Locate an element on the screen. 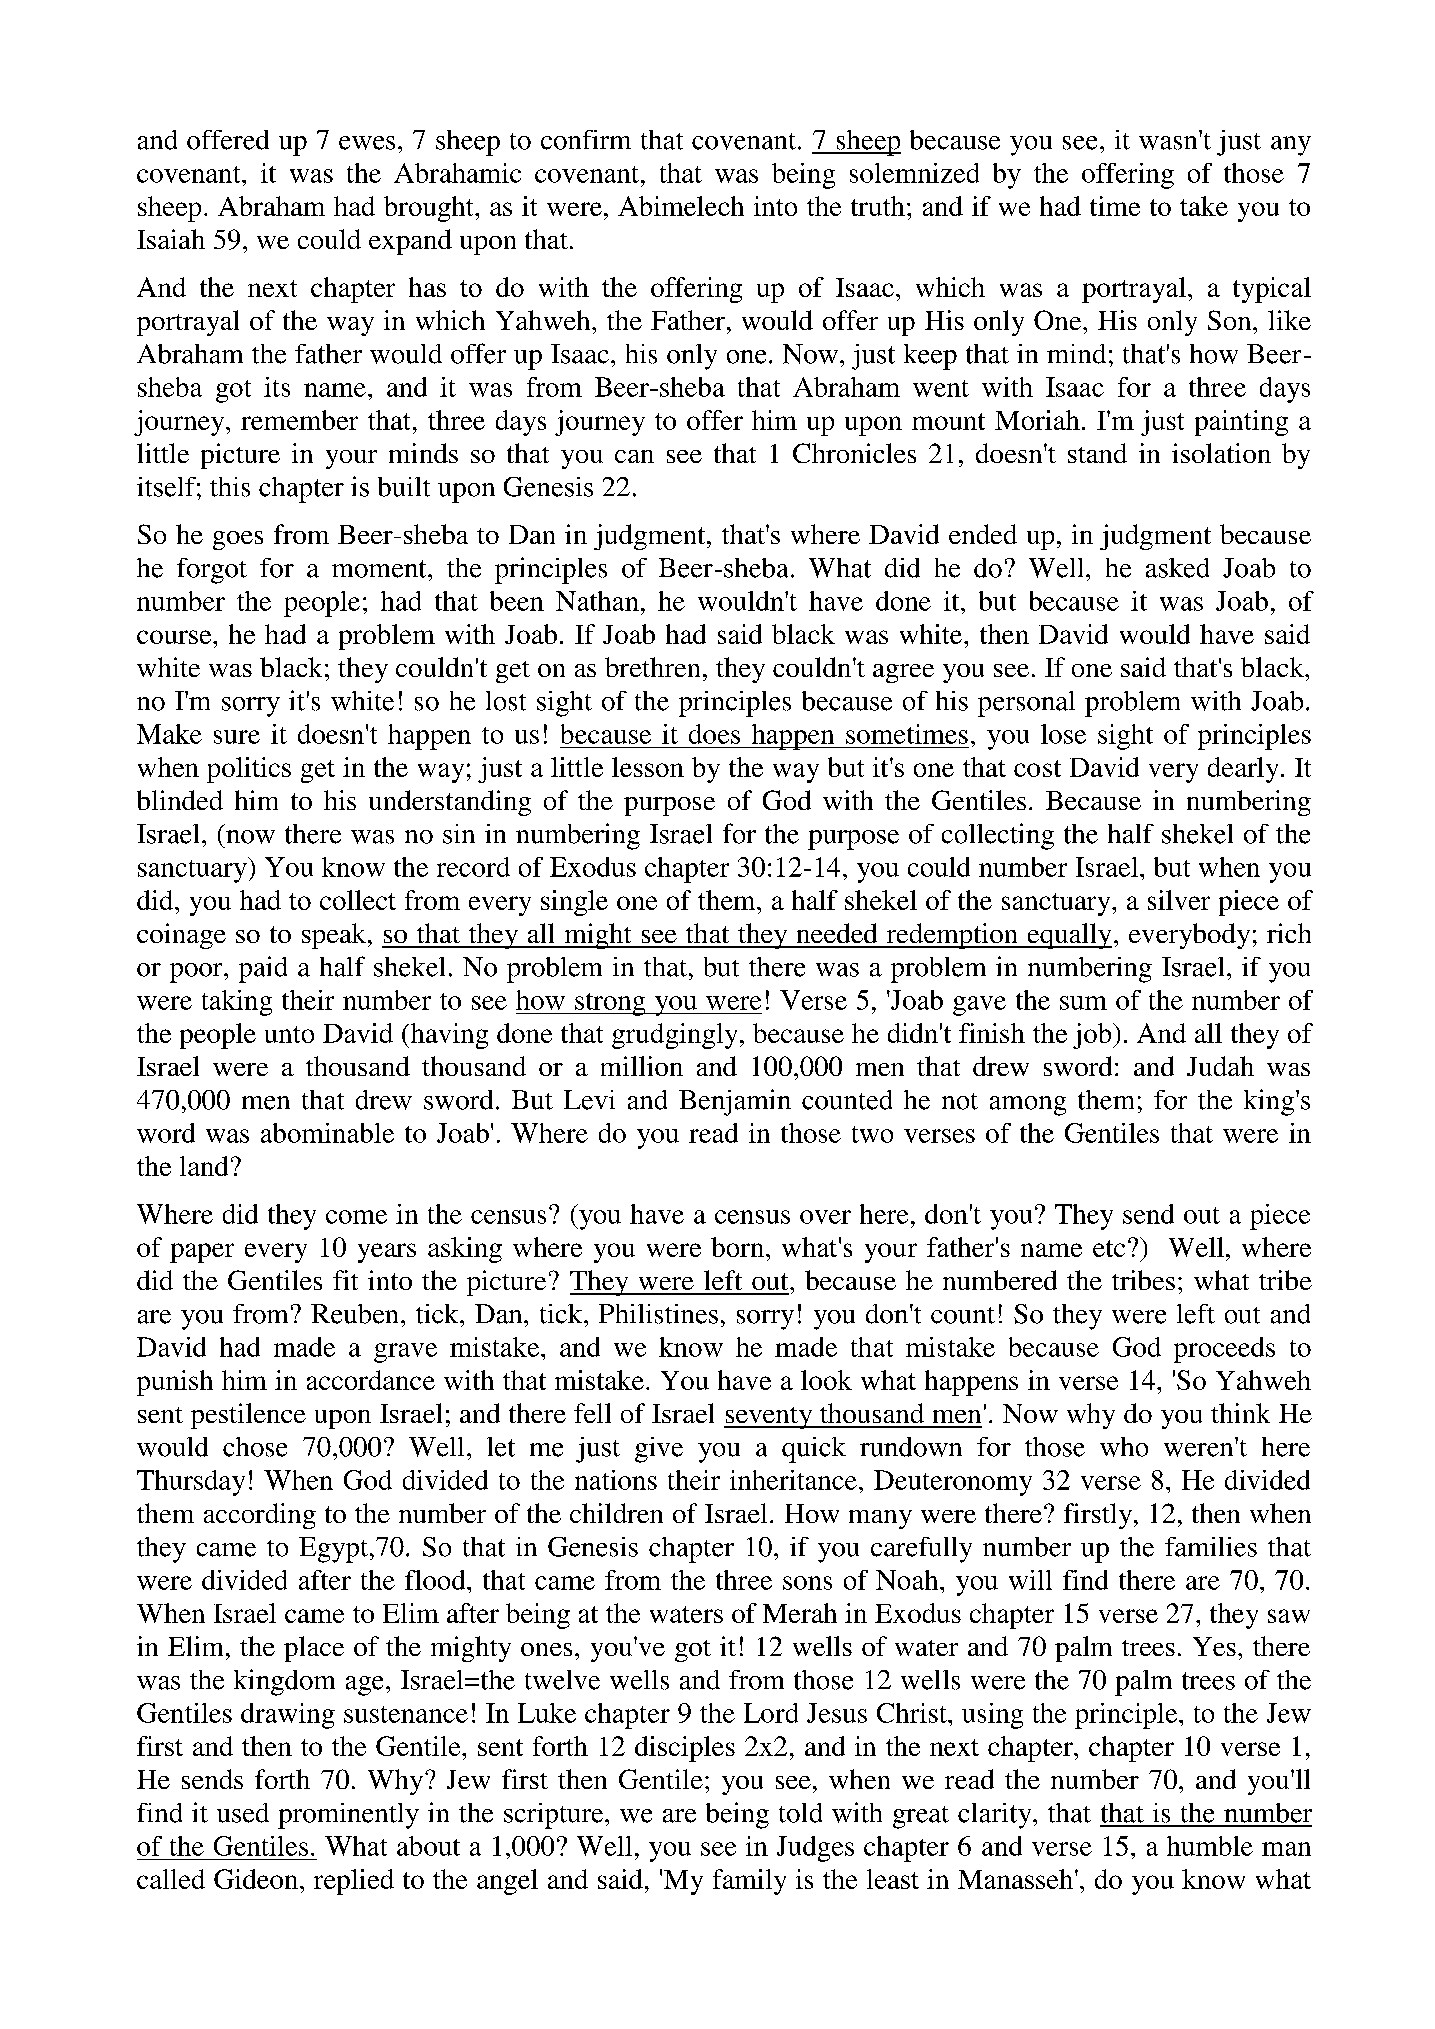 Image resolution: width=1435 pixels, height=2029 pixels. ewes is located at coordinates (367, 143).
